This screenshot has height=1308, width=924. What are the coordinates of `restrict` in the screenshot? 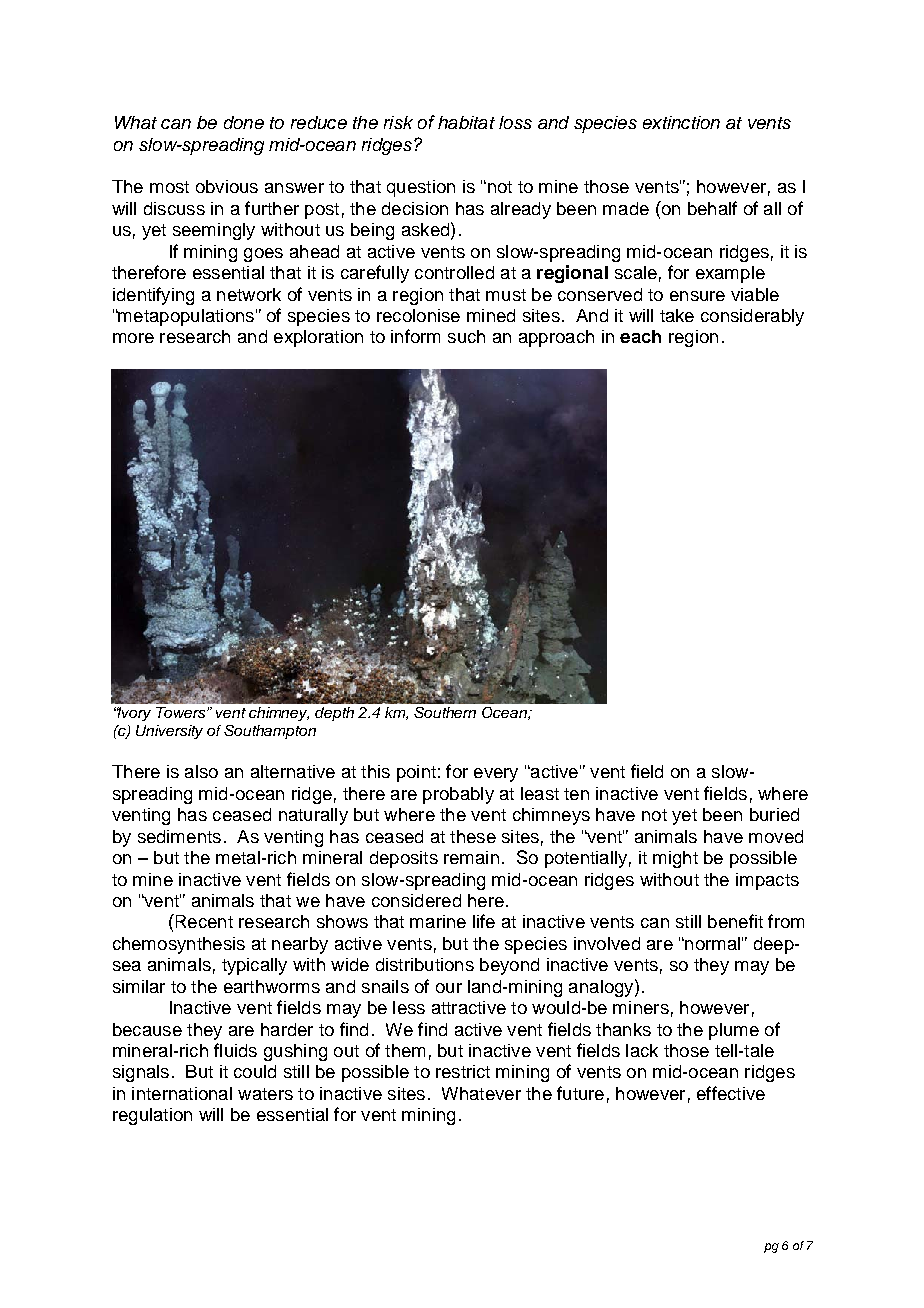 It's located at (463, 1071).
